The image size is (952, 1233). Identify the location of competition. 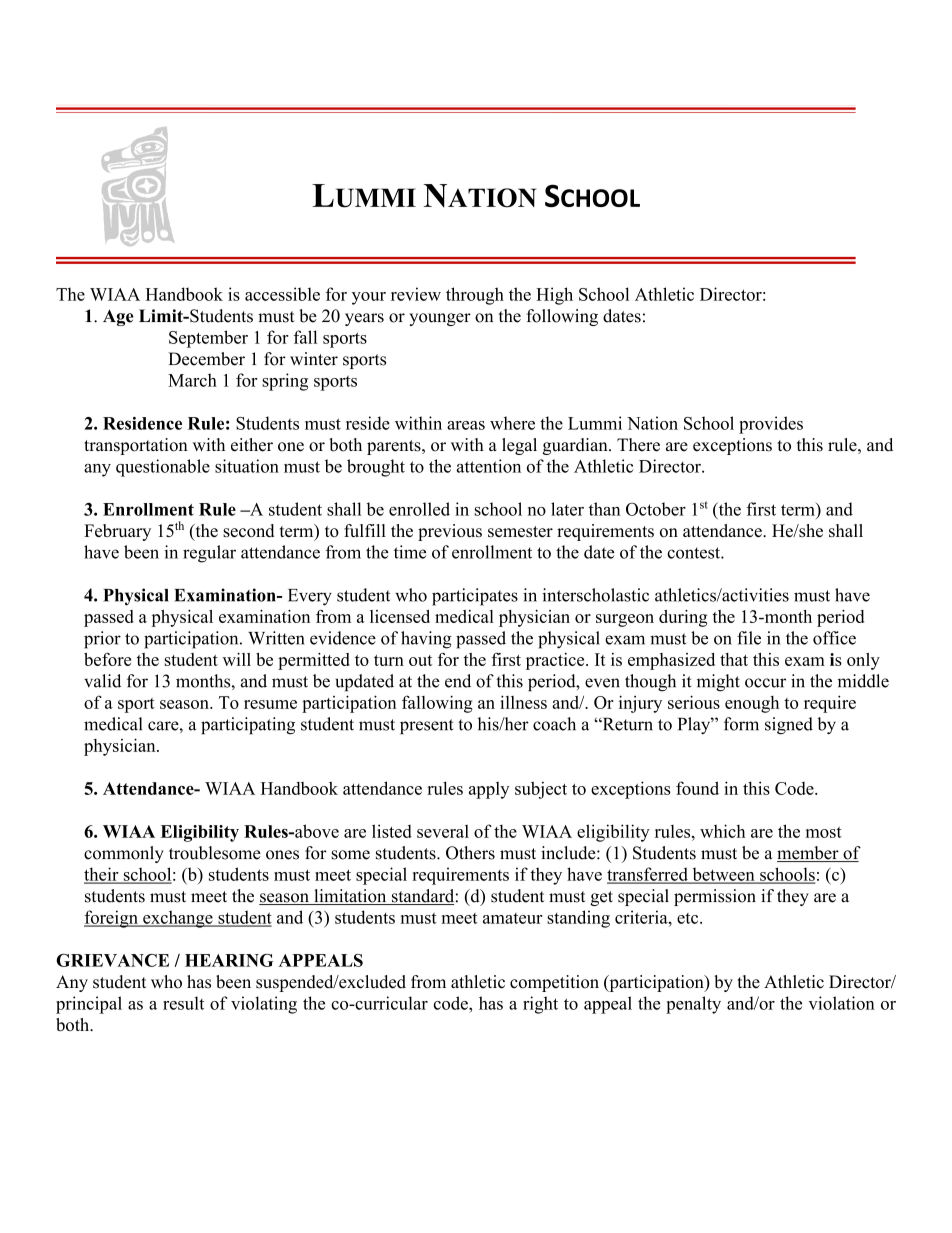
(554, 983).
